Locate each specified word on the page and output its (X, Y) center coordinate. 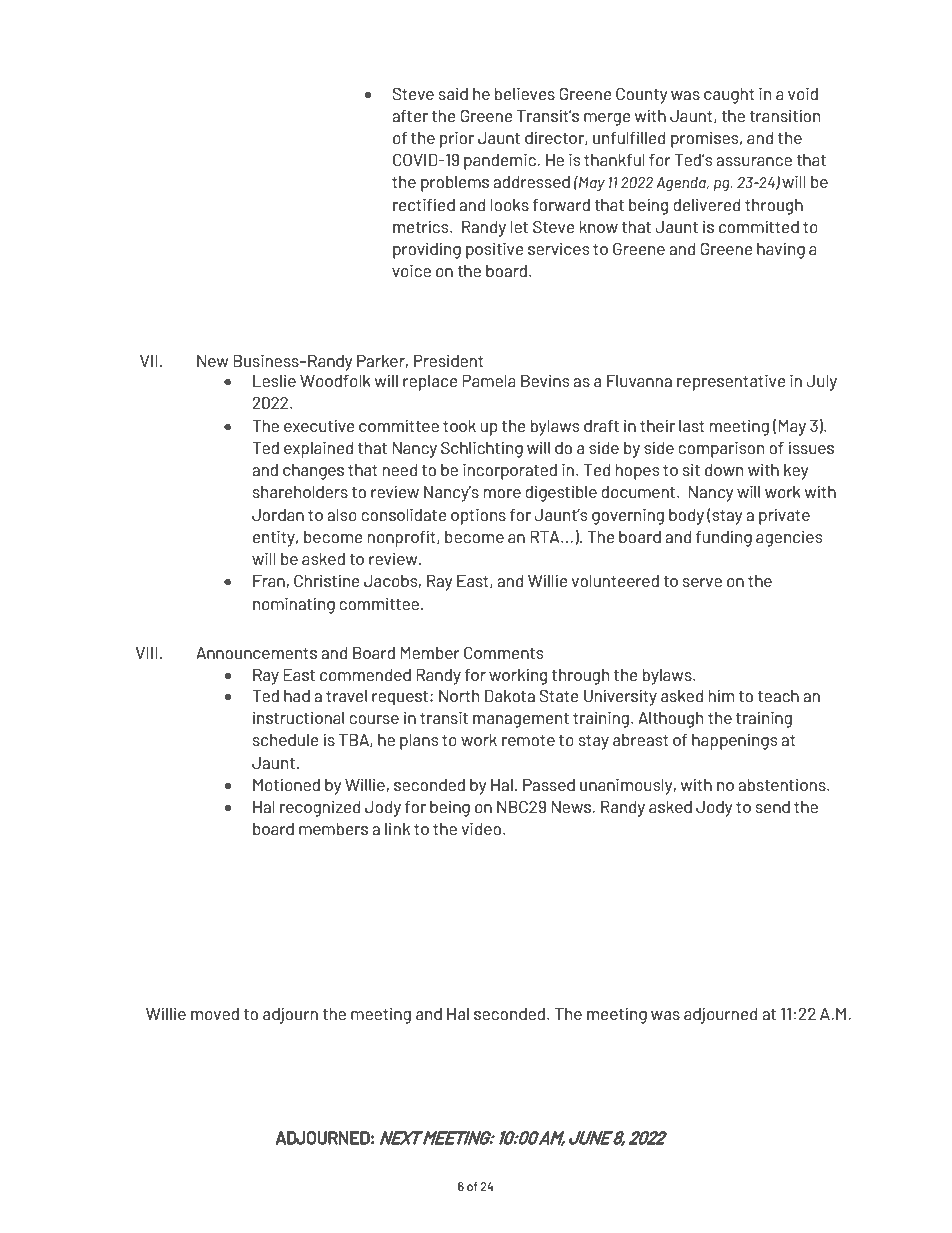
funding (724, 538)
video (483, 828)
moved (215, 1014)
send (773, 807)
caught (729, 96)
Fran (269, 581)
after (410, 116)
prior (457, 139)
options (478, 516)
